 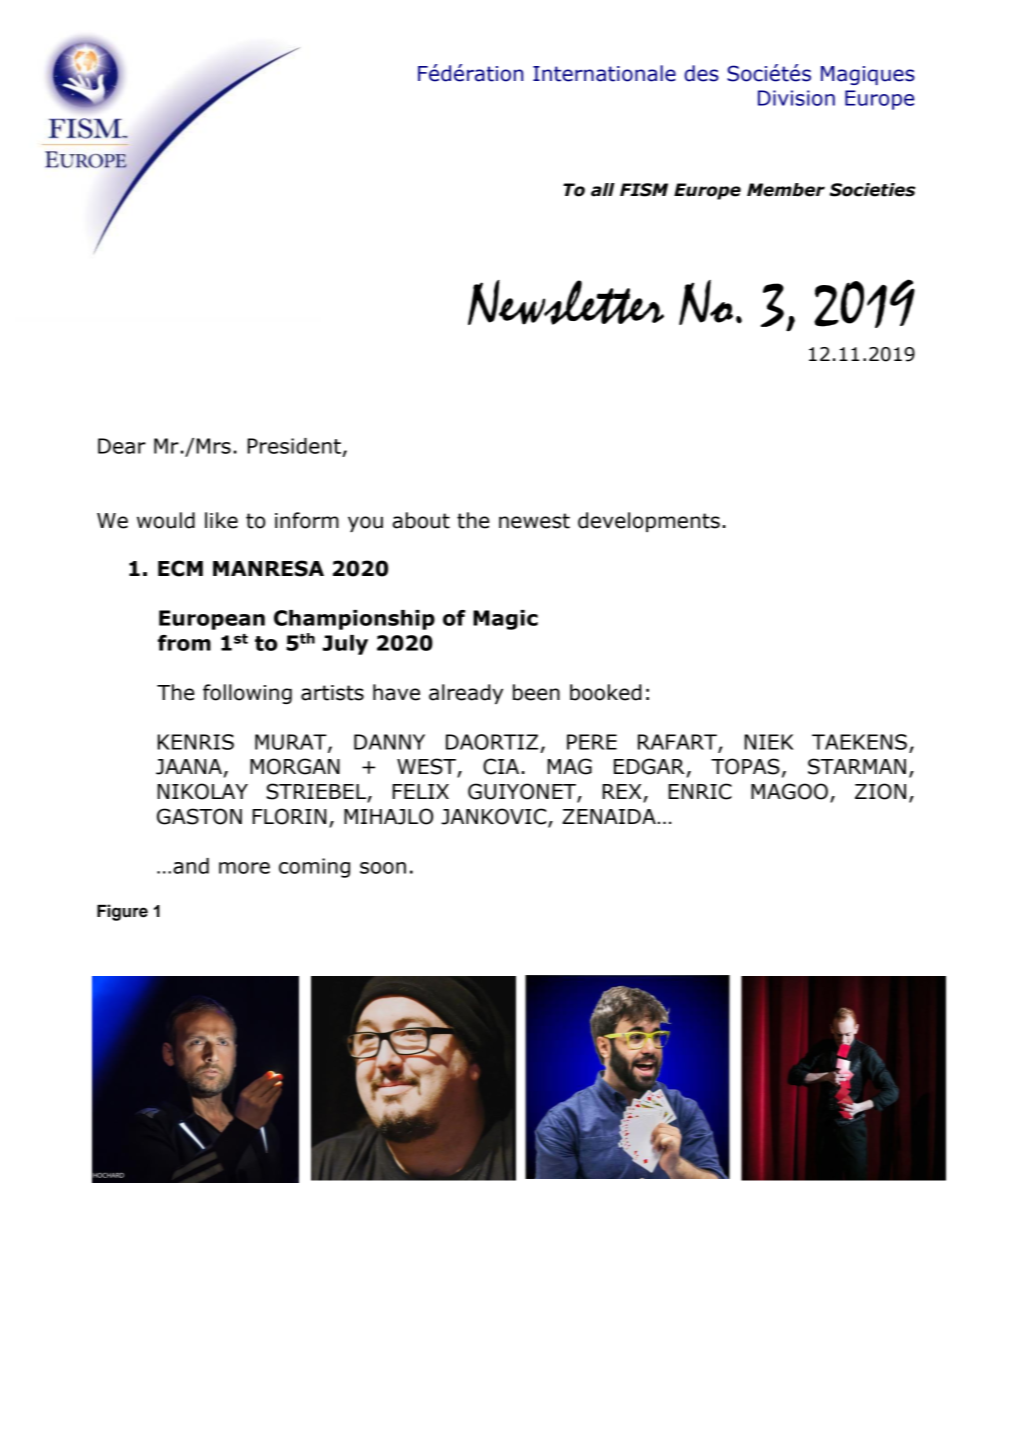 I want to click on ZION, so click(x=880, y=791).
